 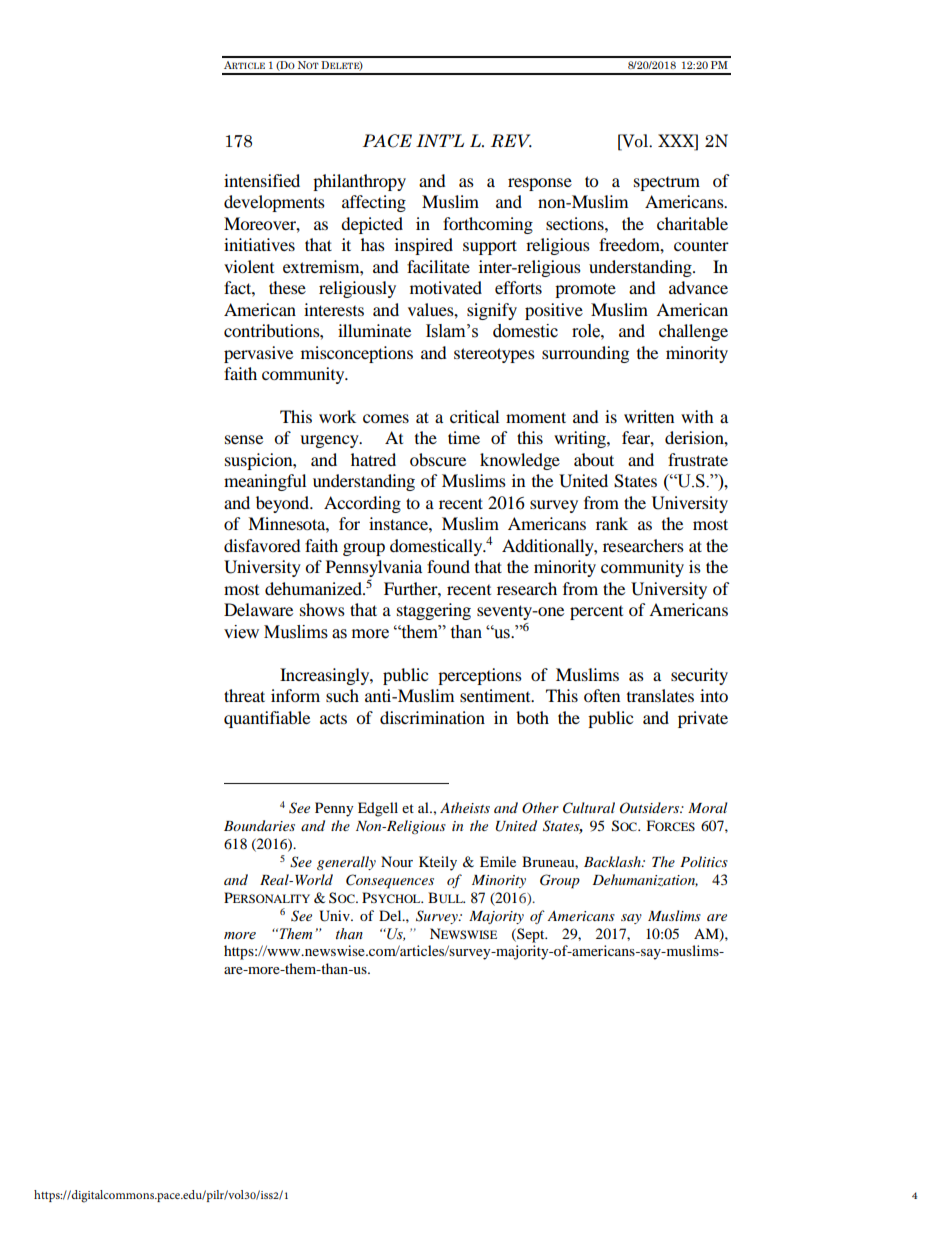 I want to click on inform, so click(x=295, y=695).
